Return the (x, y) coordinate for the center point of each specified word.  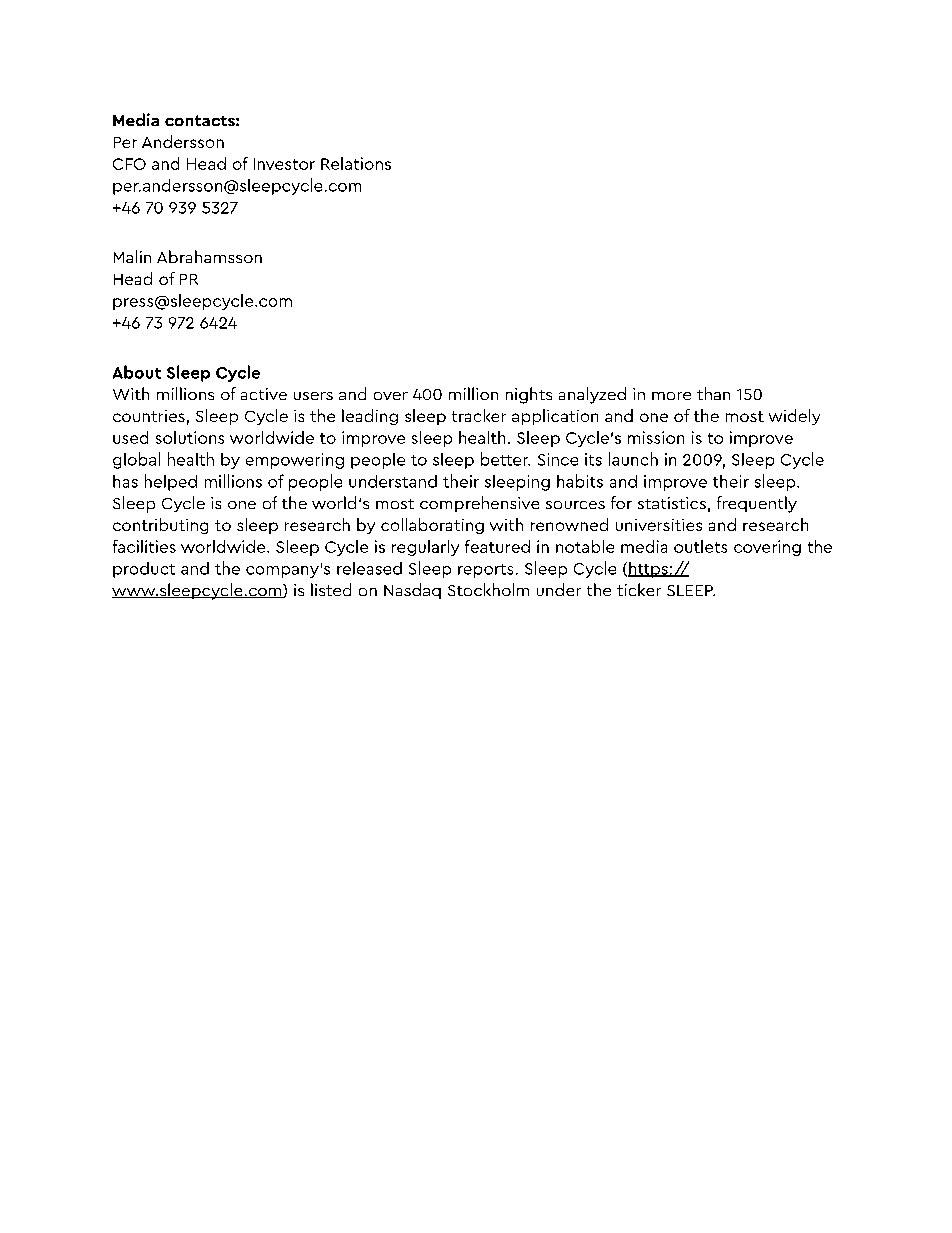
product (144, 570)
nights (529, 395)
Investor (284, 164)
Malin (132, 256)
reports (485, 571)
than (713, 393)
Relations (356, 163)
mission (656, 437)
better (505, 459)
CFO (129, 164)
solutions (190, 437)
